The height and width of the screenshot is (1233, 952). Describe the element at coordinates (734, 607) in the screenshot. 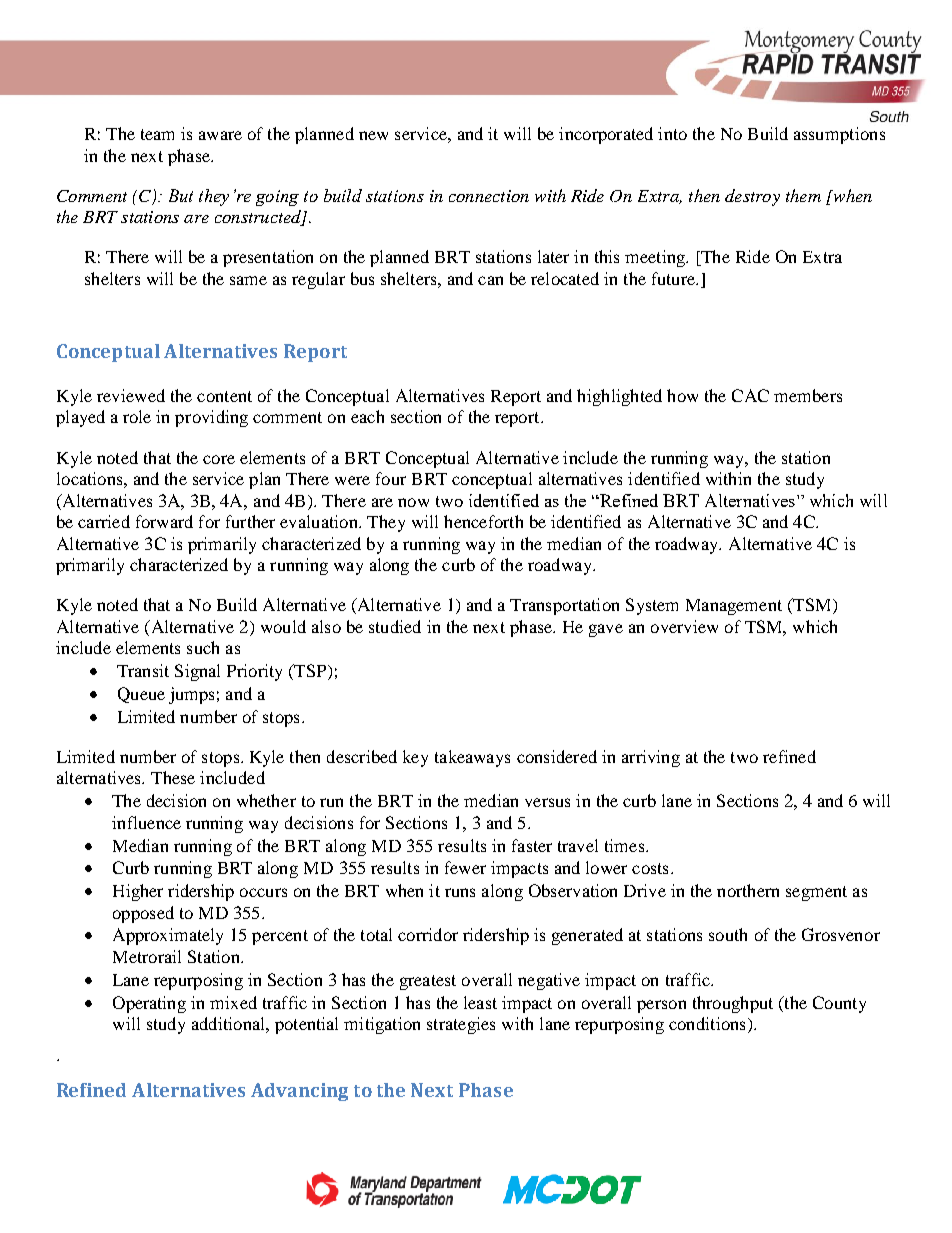

I see `Management` at that location.
